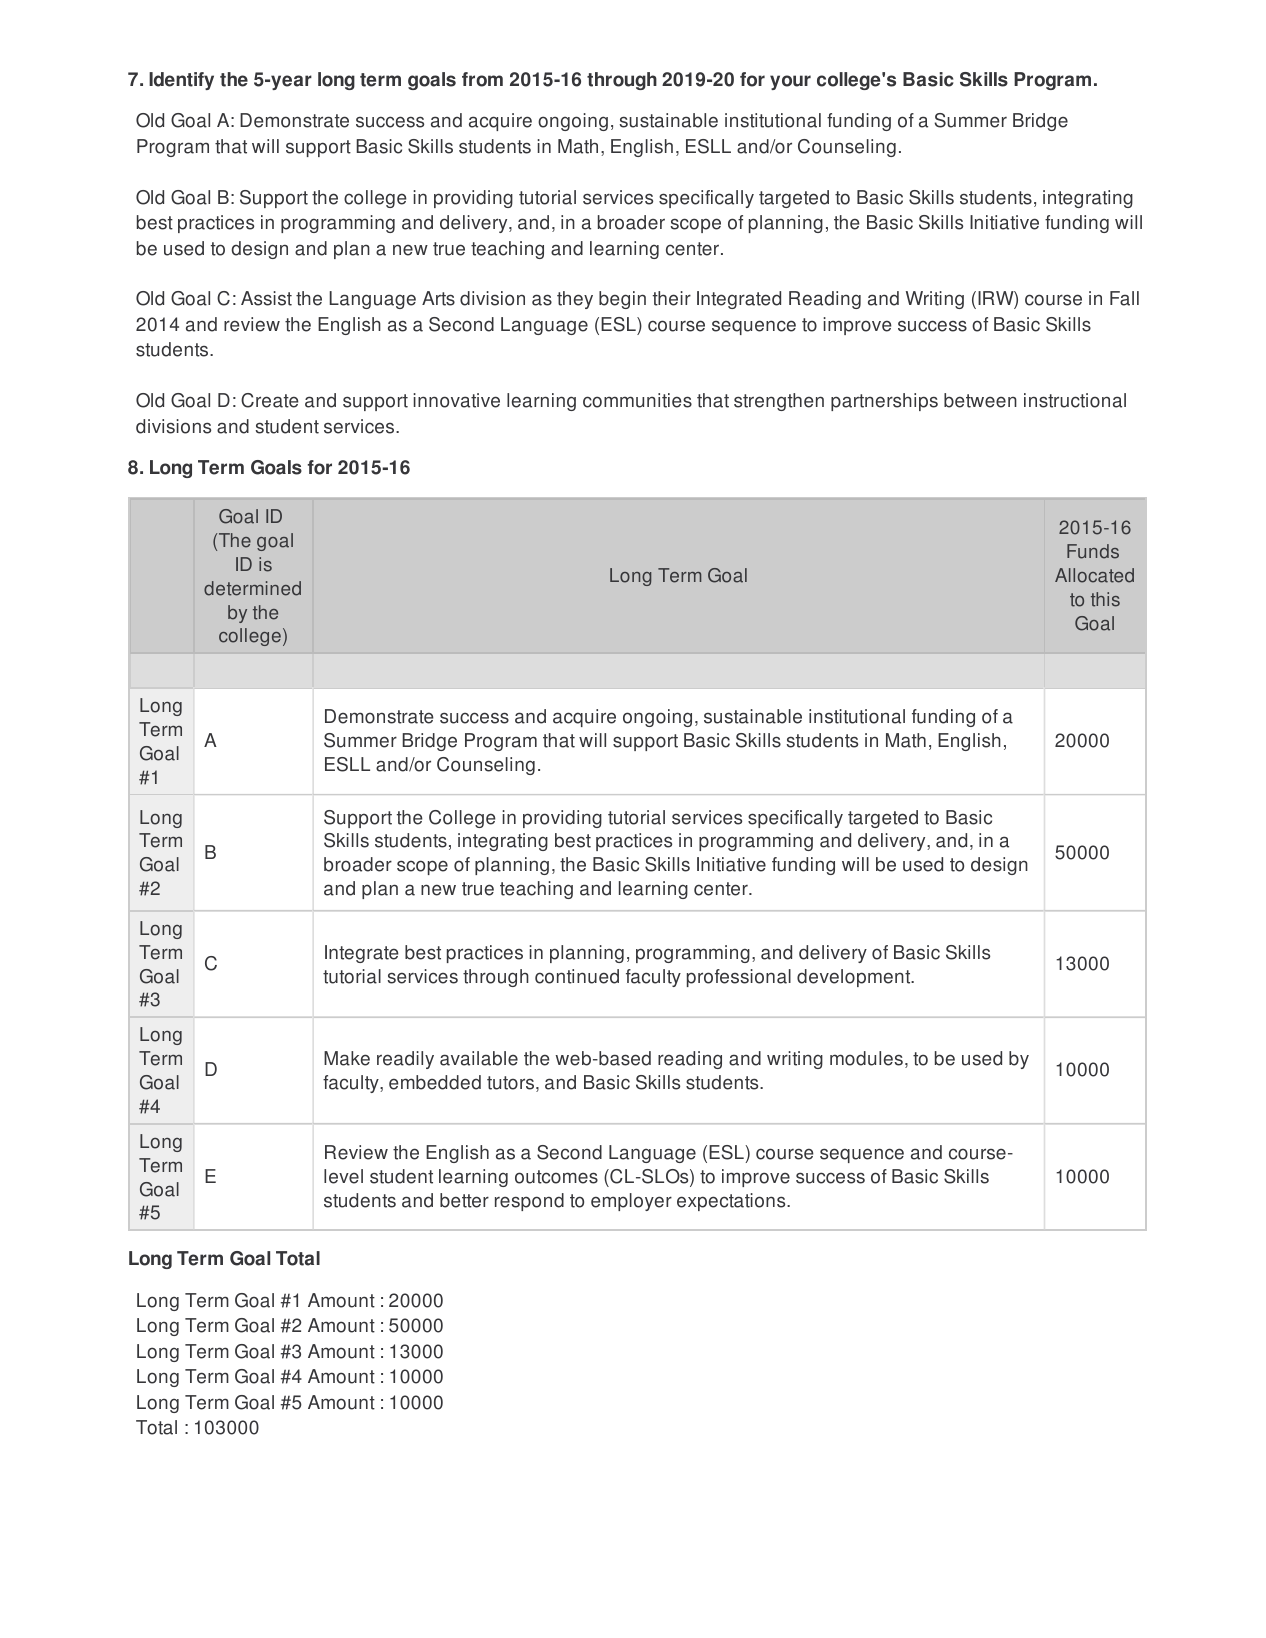  Describe the element at coordinates (181, 81) in the screenshot. I see `Identify` at that location.
